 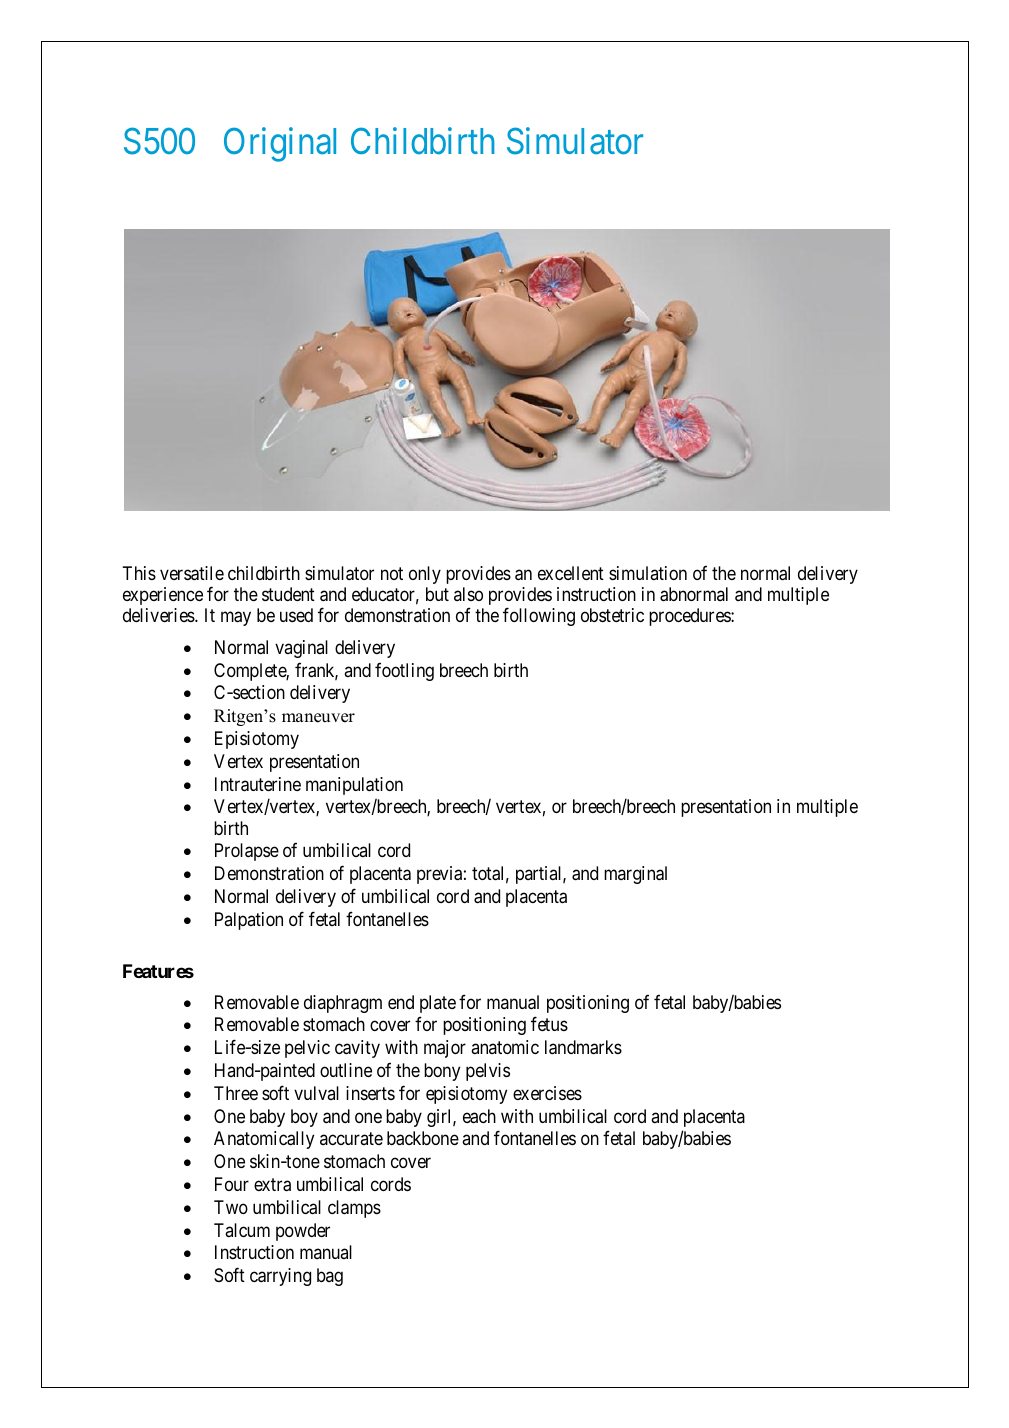 I want to click on clamps, so click(x=354, y=1209).
